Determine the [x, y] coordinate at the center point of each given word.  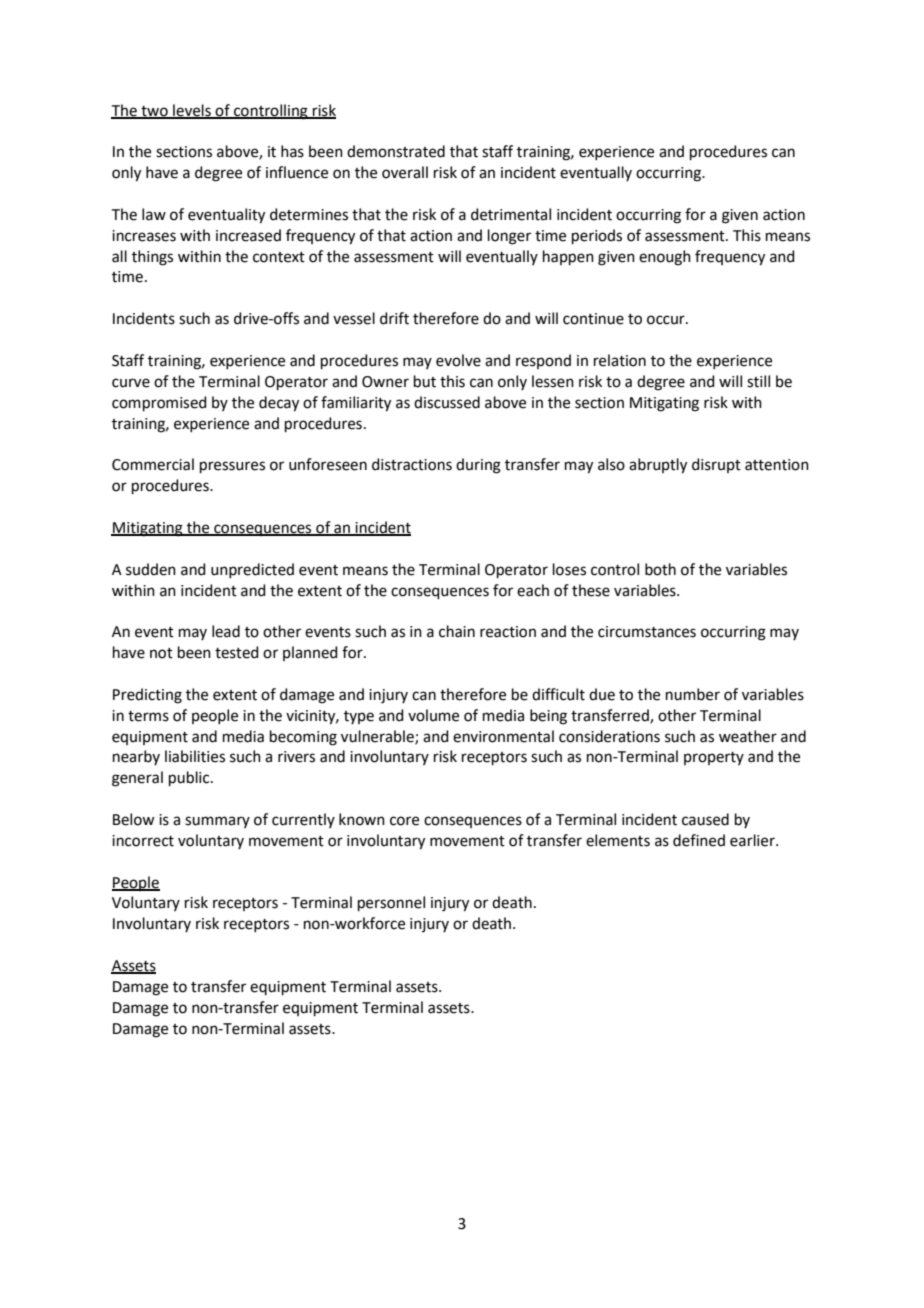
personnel [391, 903]
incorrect [143, 841]
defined [699, 840]
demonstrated [396, 151]
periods [597, 236]
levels [192, 111]
